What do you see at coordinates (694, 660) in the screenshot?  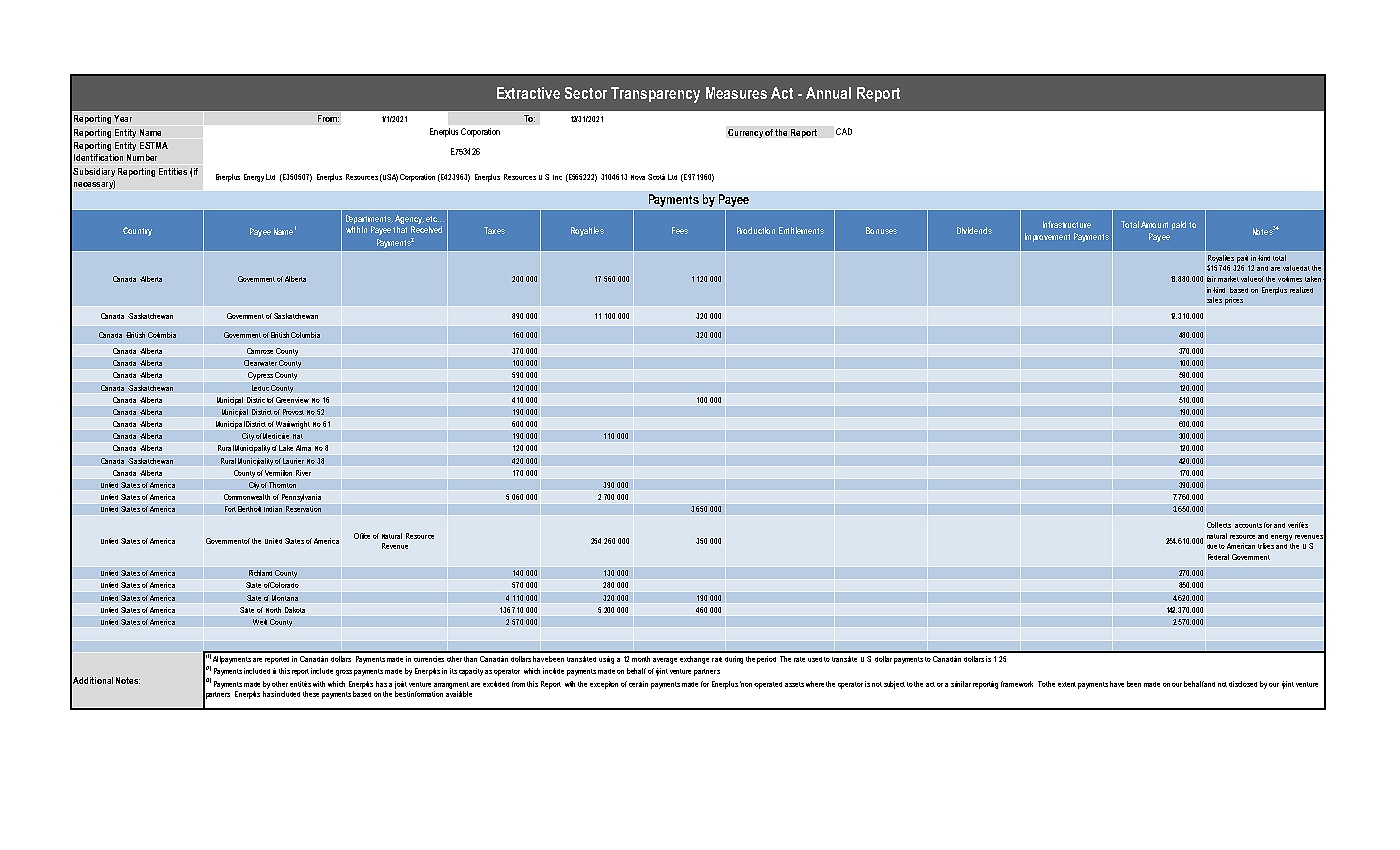 I see `exchange` at bounding box center [694, 660].
